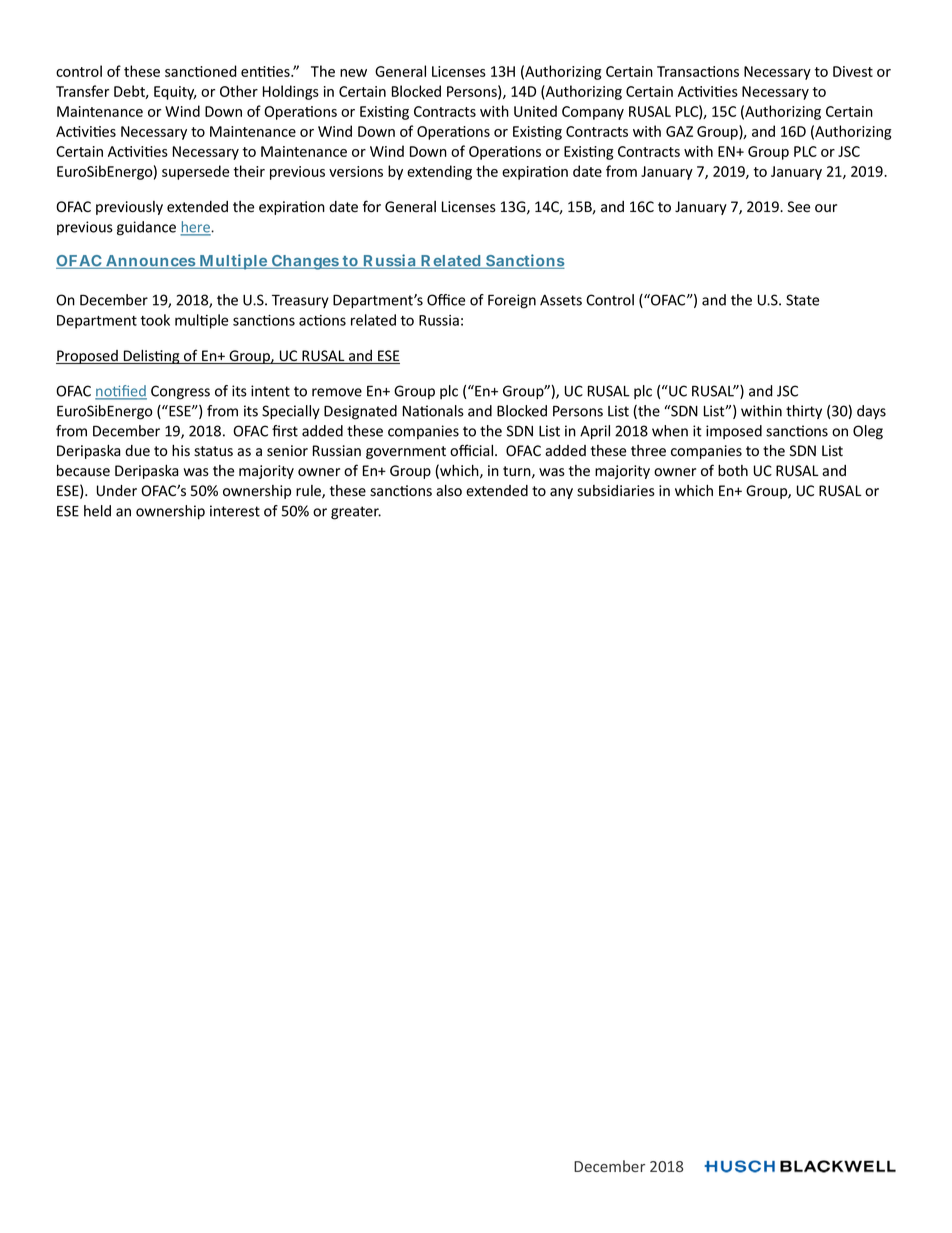 This screenshot has width=952, height=1233. What do you see at coordinates (535, 111) in the screenshot?
I see `United` at bounding box center [535, 111].
